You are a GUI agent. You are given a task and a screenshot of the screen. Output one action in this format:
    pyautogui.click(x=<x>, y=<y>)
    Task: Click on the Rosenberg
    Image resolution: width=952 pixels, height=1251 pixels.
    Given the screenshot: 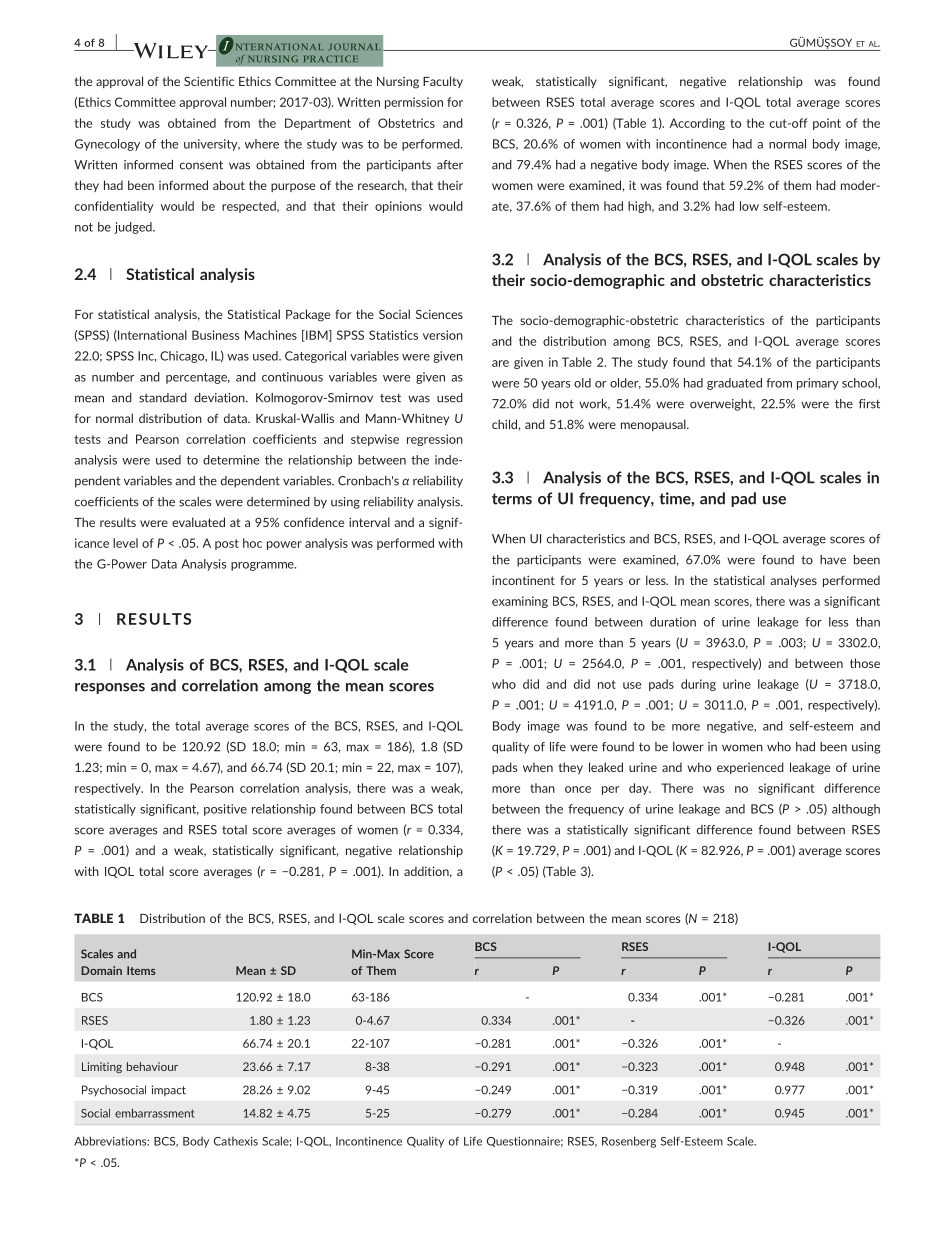 What is the action you would take?
    pyautogui.click(x=629, y=1142)
